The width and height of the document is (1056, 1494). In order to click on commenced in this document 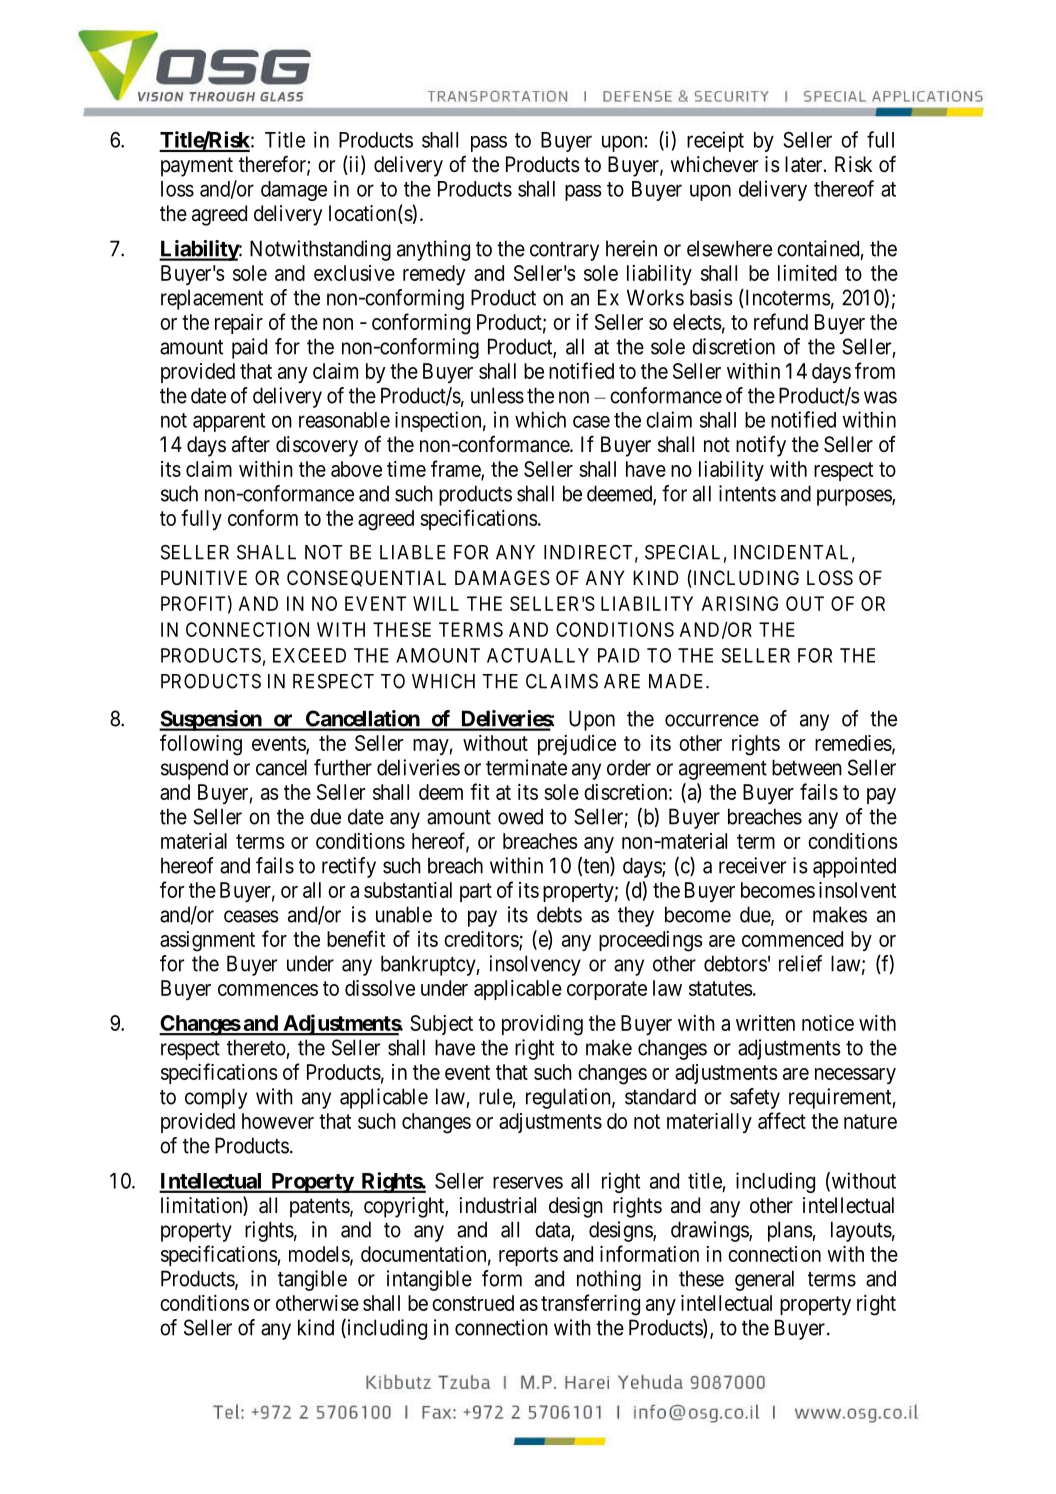, I will do `click(792, 939)`.
